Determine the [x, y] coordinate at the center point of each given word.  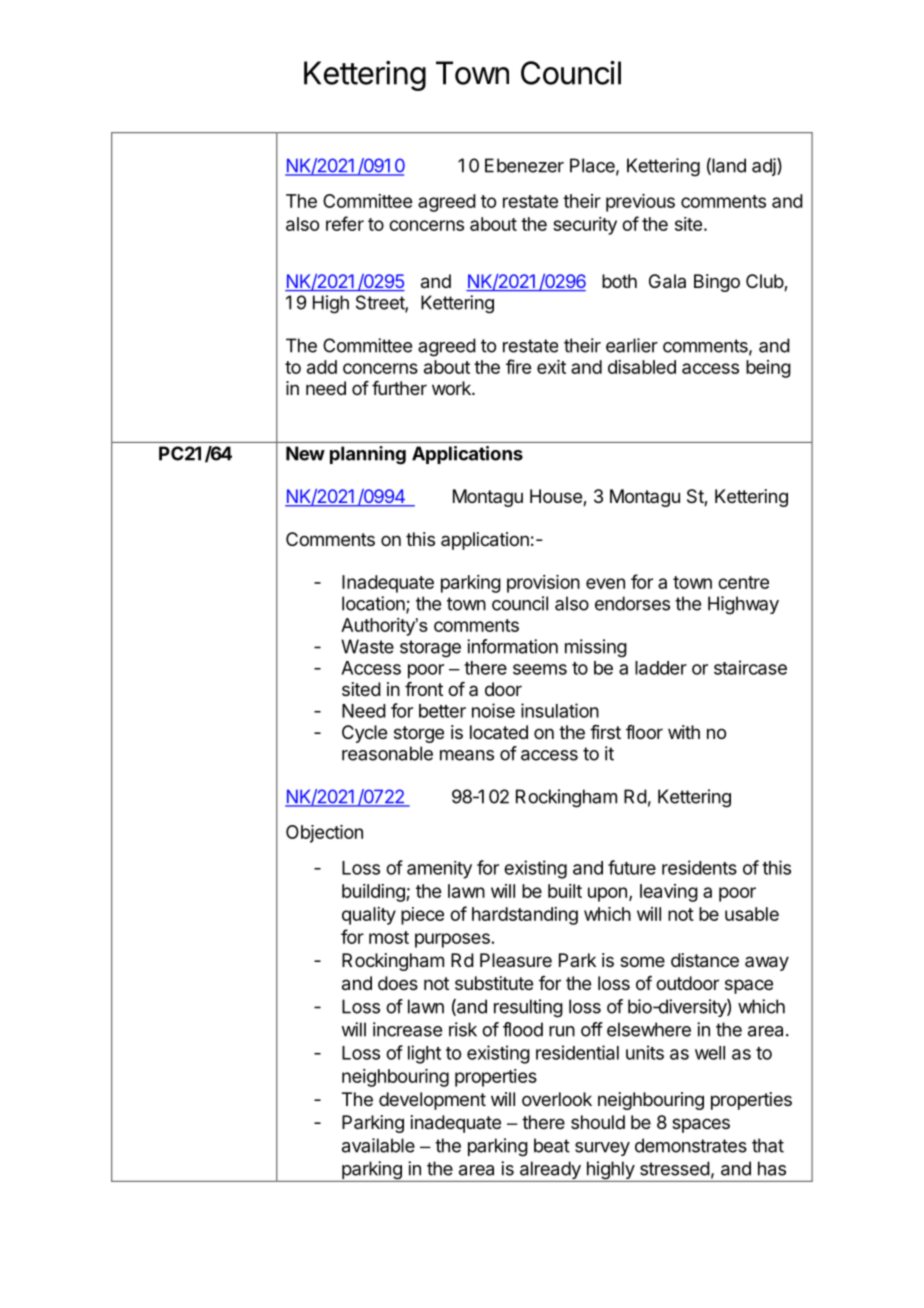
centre [743, 582]
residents [699, 867]
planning [368, 455]
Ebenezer [524, 165]
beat [552, 1145]
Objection [324, 834]
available [378, 1145]
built [565, 891]
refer [345, 223]
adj [765, 167]
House [557, 497]
